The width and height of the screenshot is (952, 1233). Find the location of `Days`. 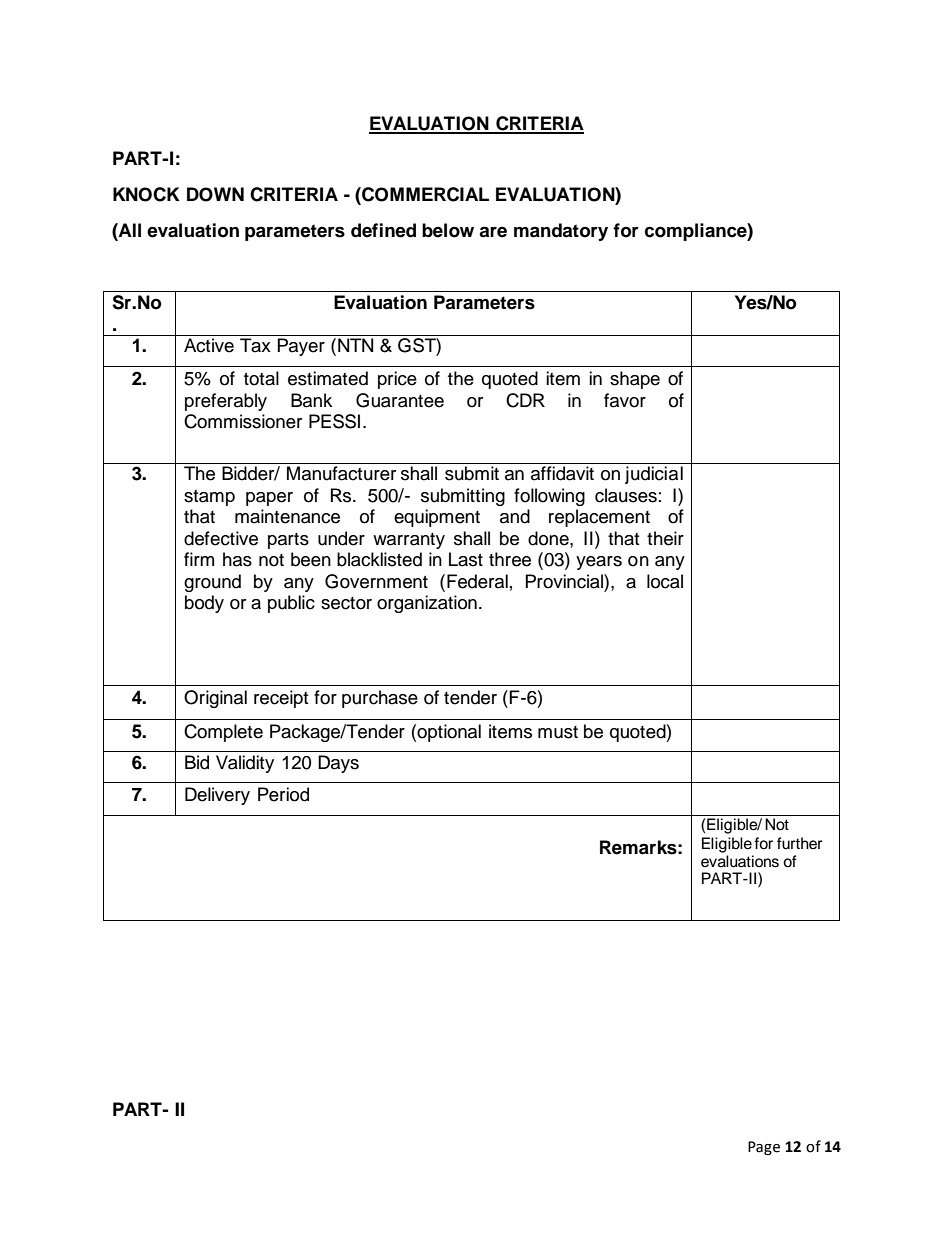

Days is located at coordinates (338, 764).
